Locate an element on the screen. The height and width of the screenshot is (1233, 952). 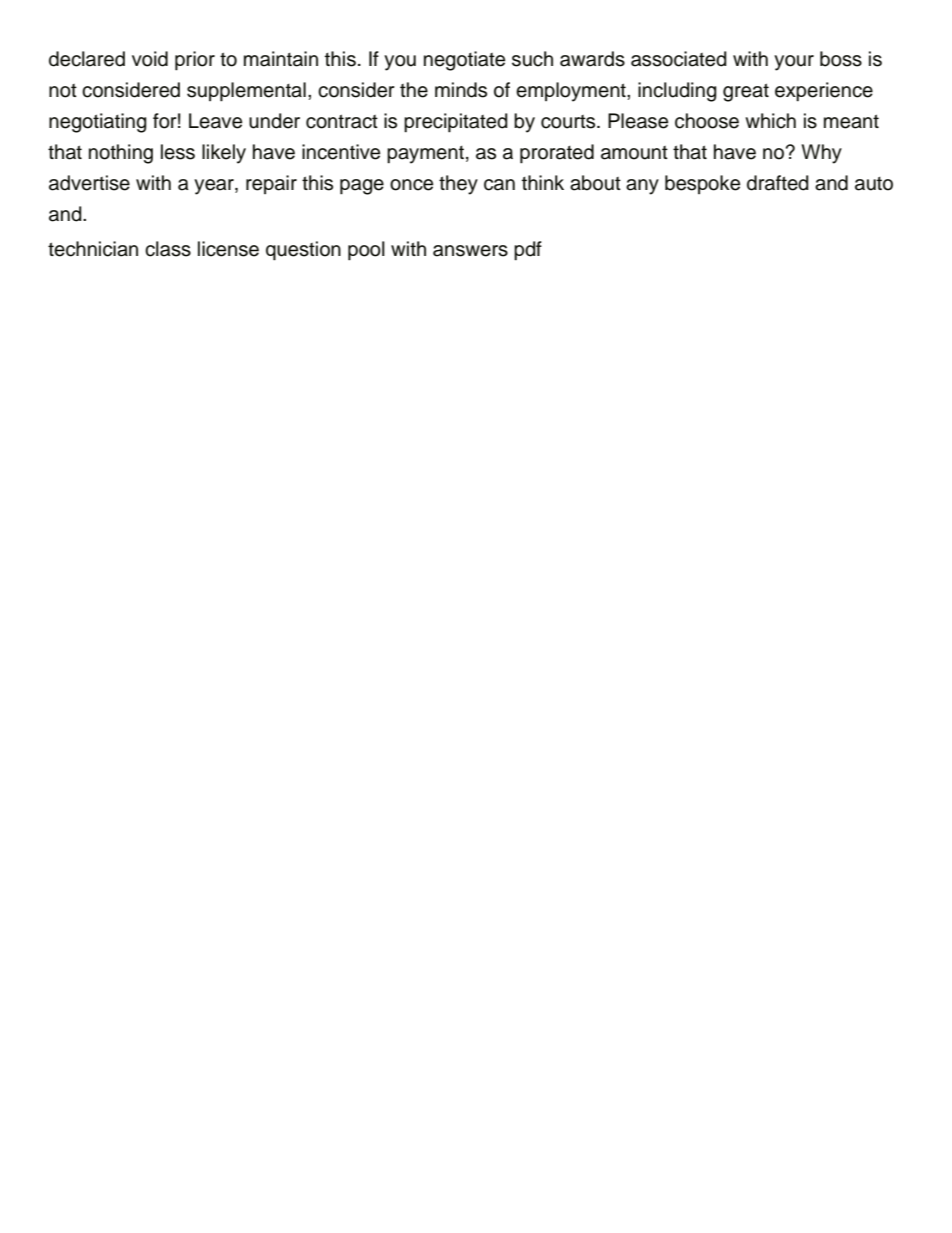
which is located at coordinates (770, 121).
